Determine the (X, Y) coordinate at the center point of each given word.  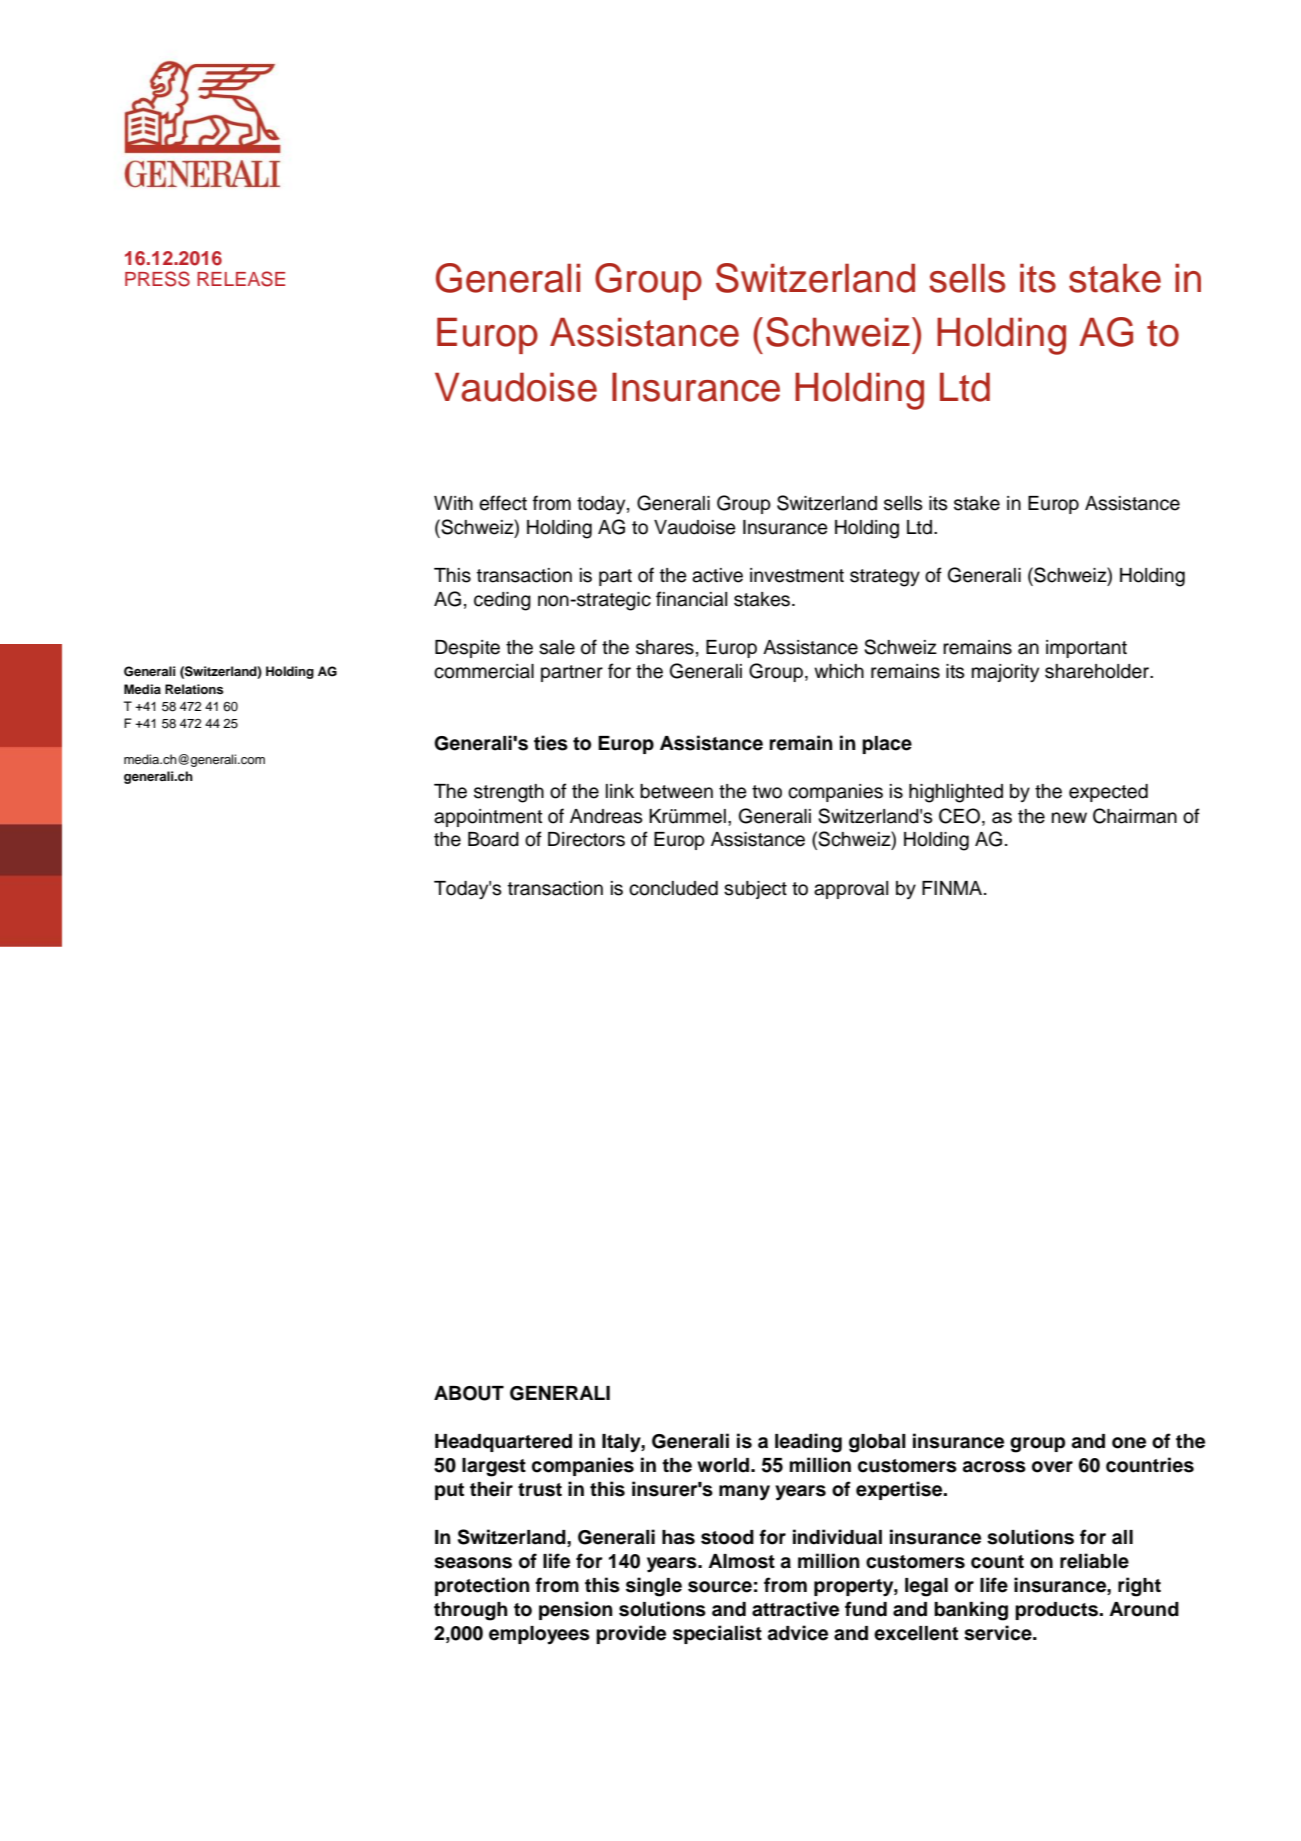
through (471, 1611)
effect (503, 503)
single (654, 1587)
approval (851, 890)
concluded (673, 888)
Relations (194, 689)
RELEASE (241, 279)
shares (665, 647)
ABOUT (469, 1393)
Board (493, 839)
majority (1005, 673)
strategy (885, 578)
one (1129, 1443)
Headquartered (503, 1443)
